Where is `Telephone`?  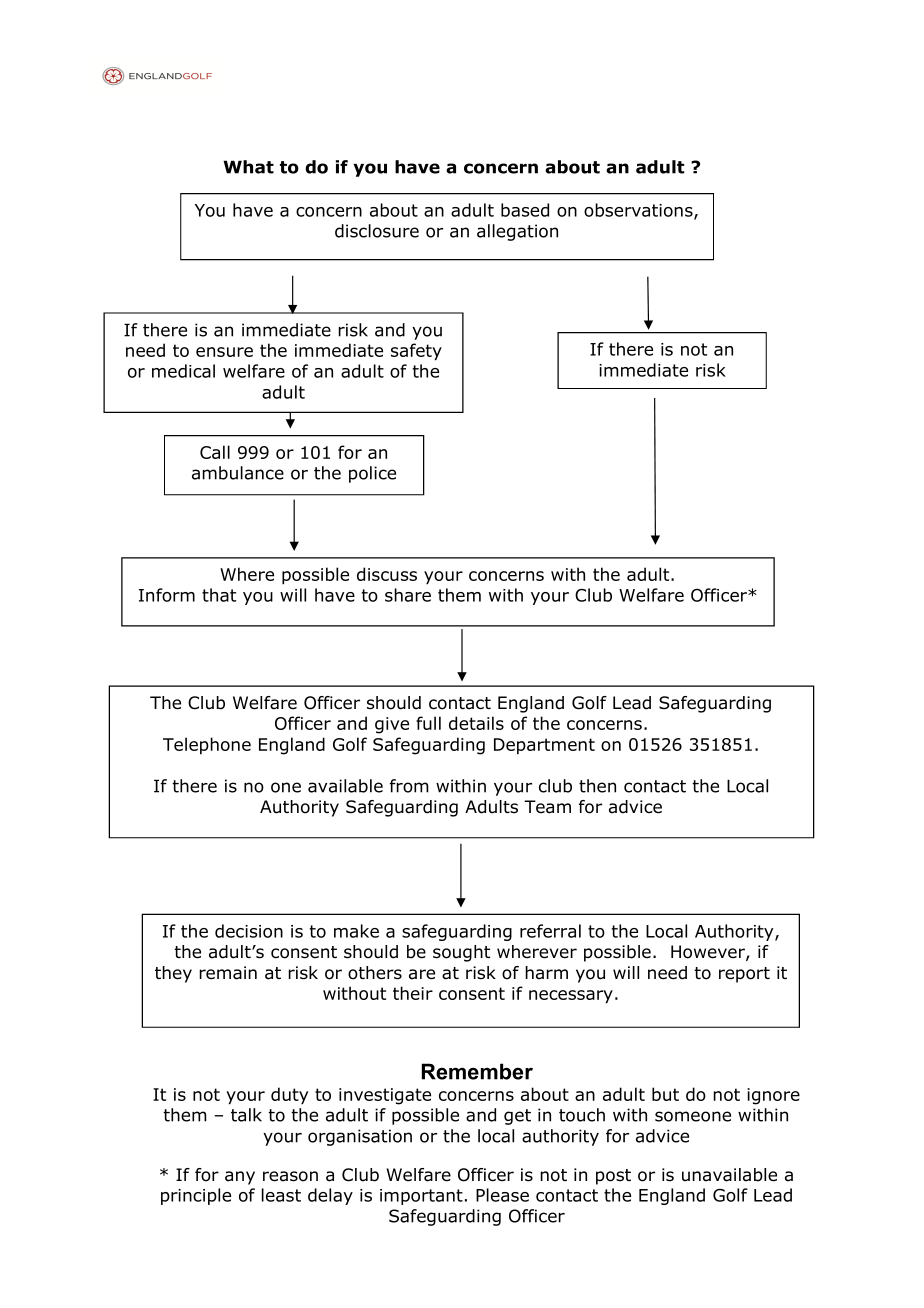
Telephone is located at coordinates (207, 745).
